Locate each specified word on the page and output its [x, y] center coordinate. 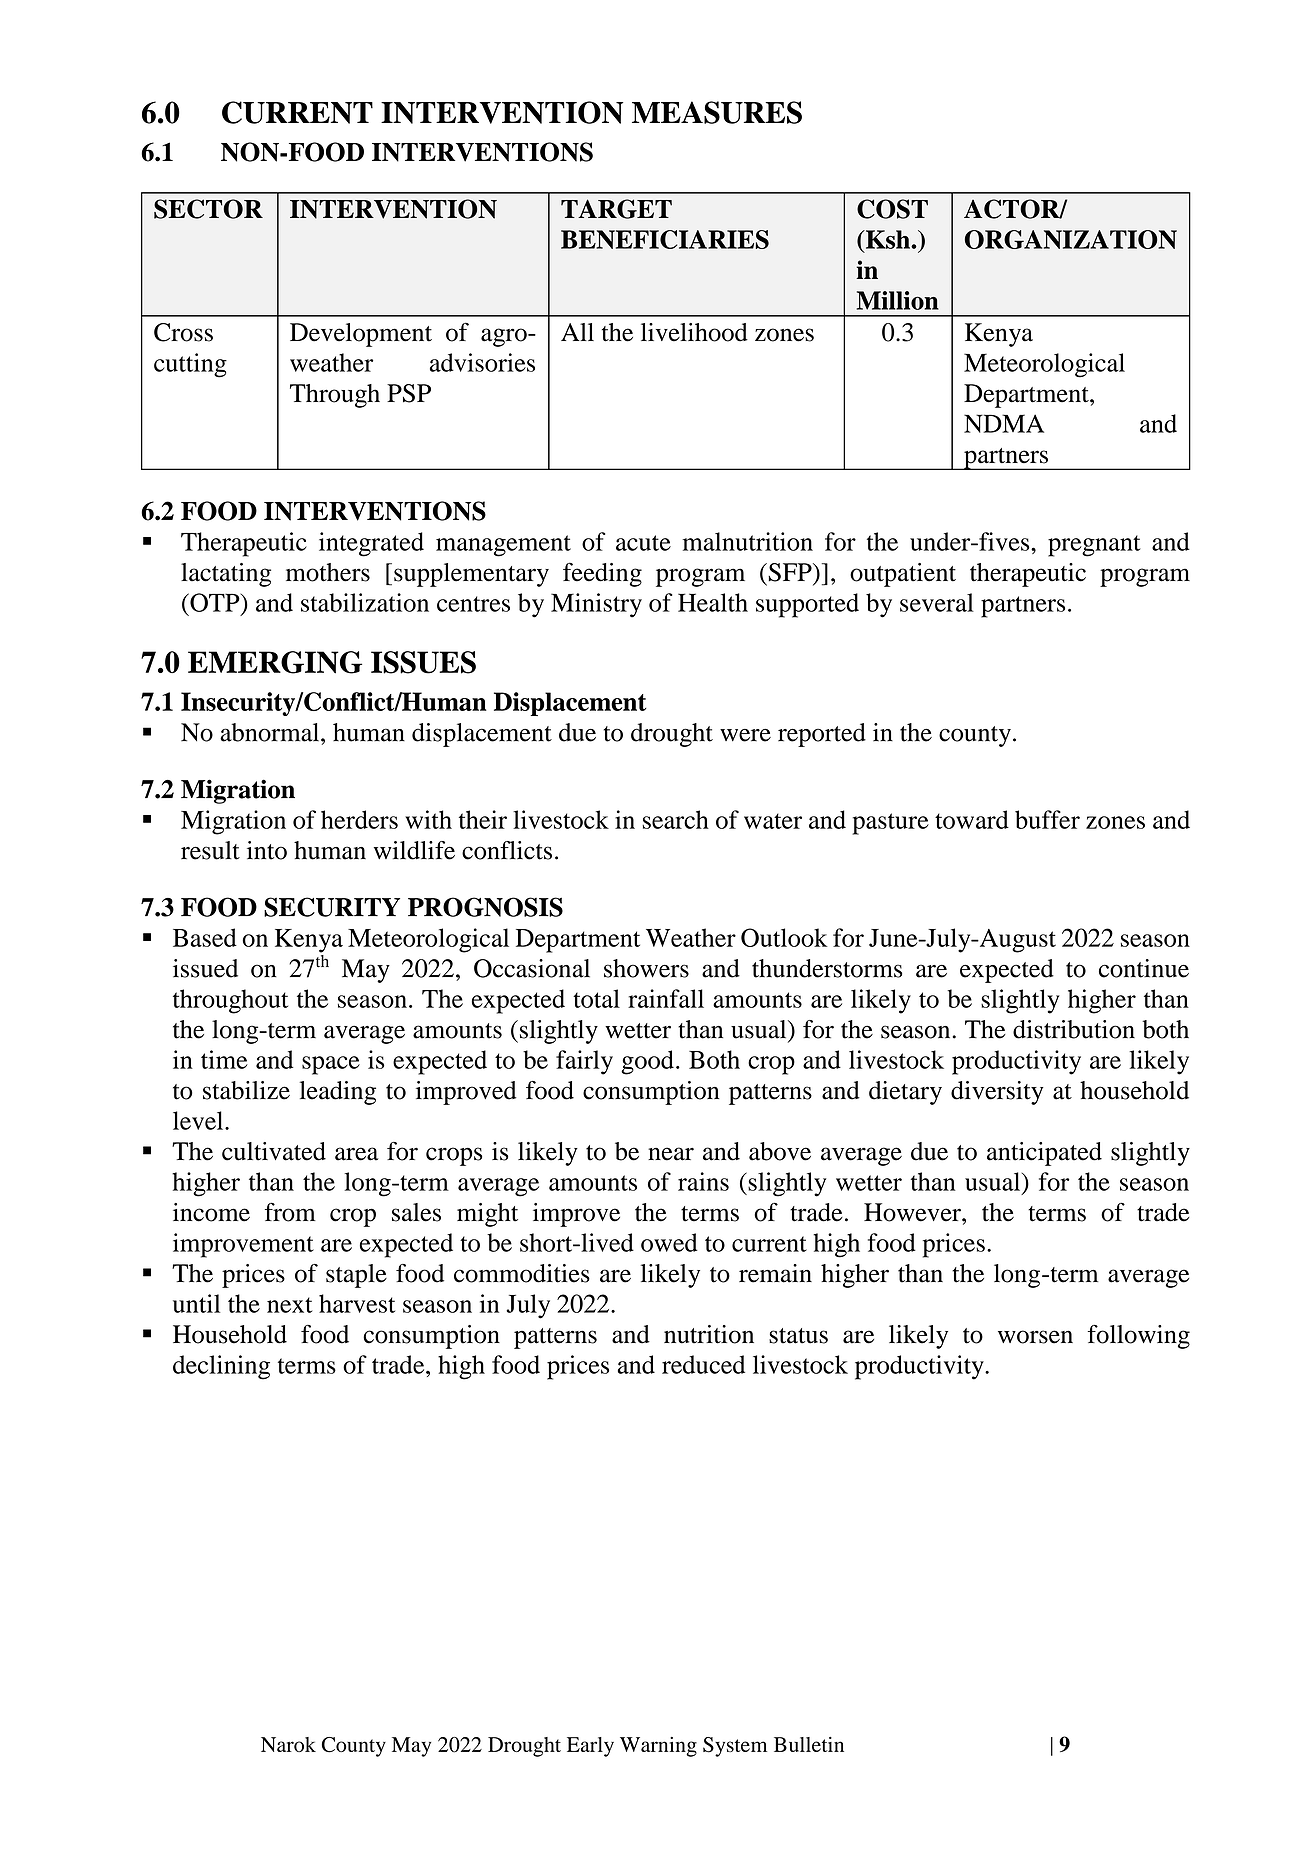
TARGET [616, 209]
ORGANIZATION [1071, 239]
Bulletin [809, 1744]
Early [590, 1747]
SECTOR [208, 209]
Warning [658, 1747]
